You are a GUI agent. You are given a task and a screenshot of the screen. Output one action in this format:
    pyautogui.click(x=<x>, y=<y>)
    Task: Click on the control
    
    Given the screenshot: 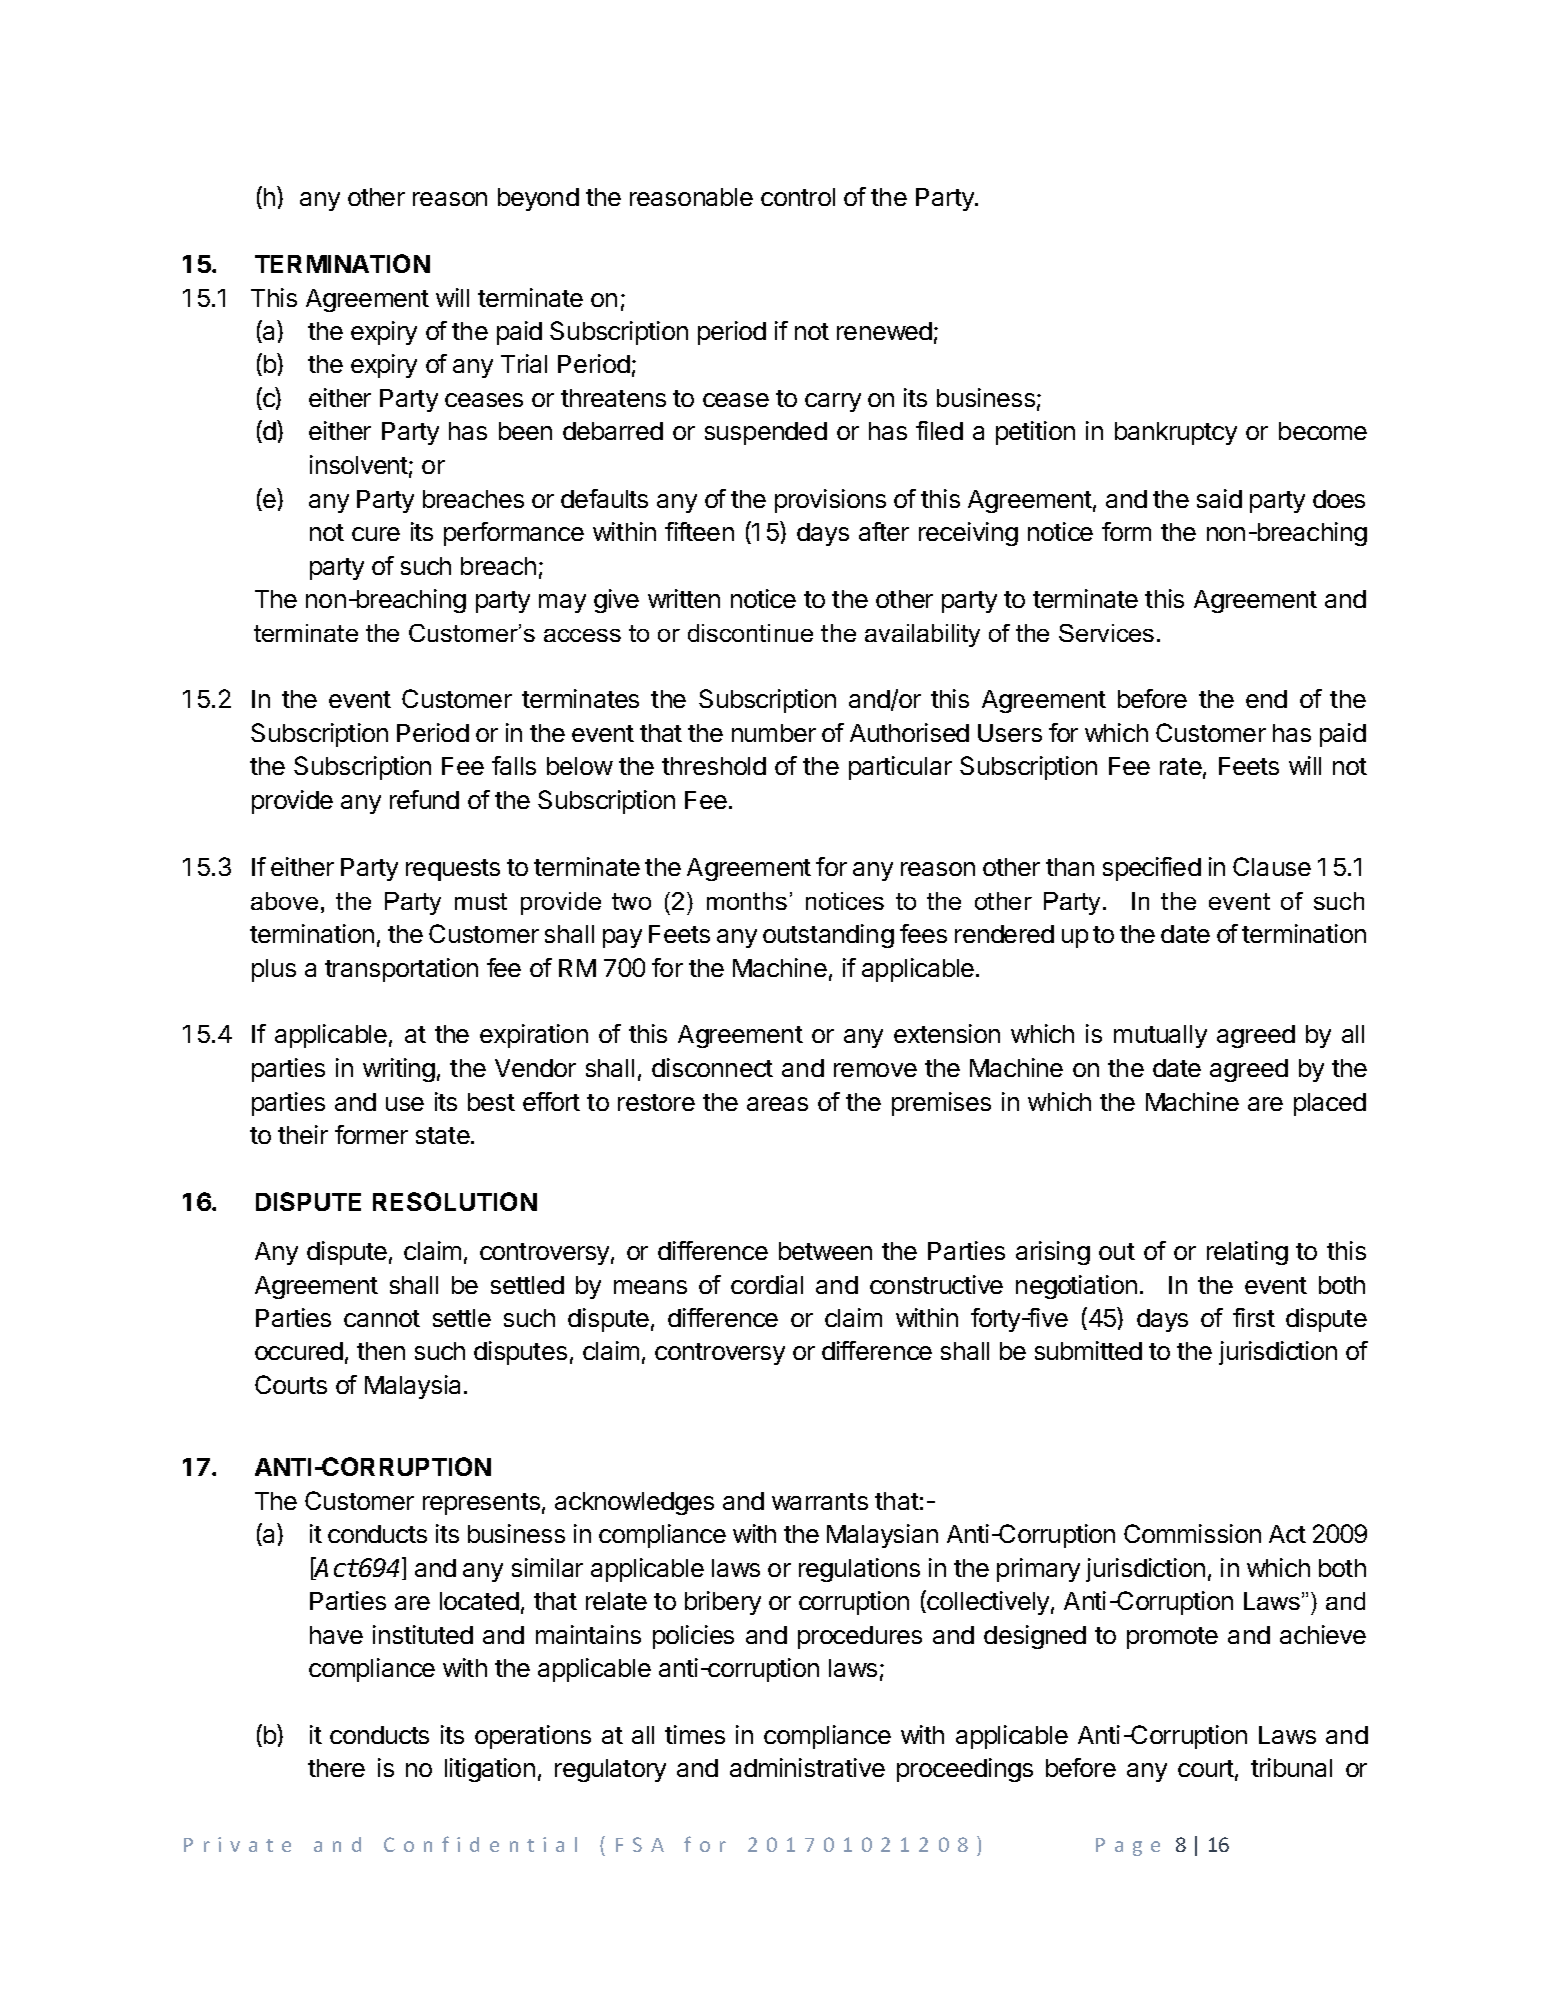 What is the action you would take?
    pyautogui.click(x=798, y=197)
